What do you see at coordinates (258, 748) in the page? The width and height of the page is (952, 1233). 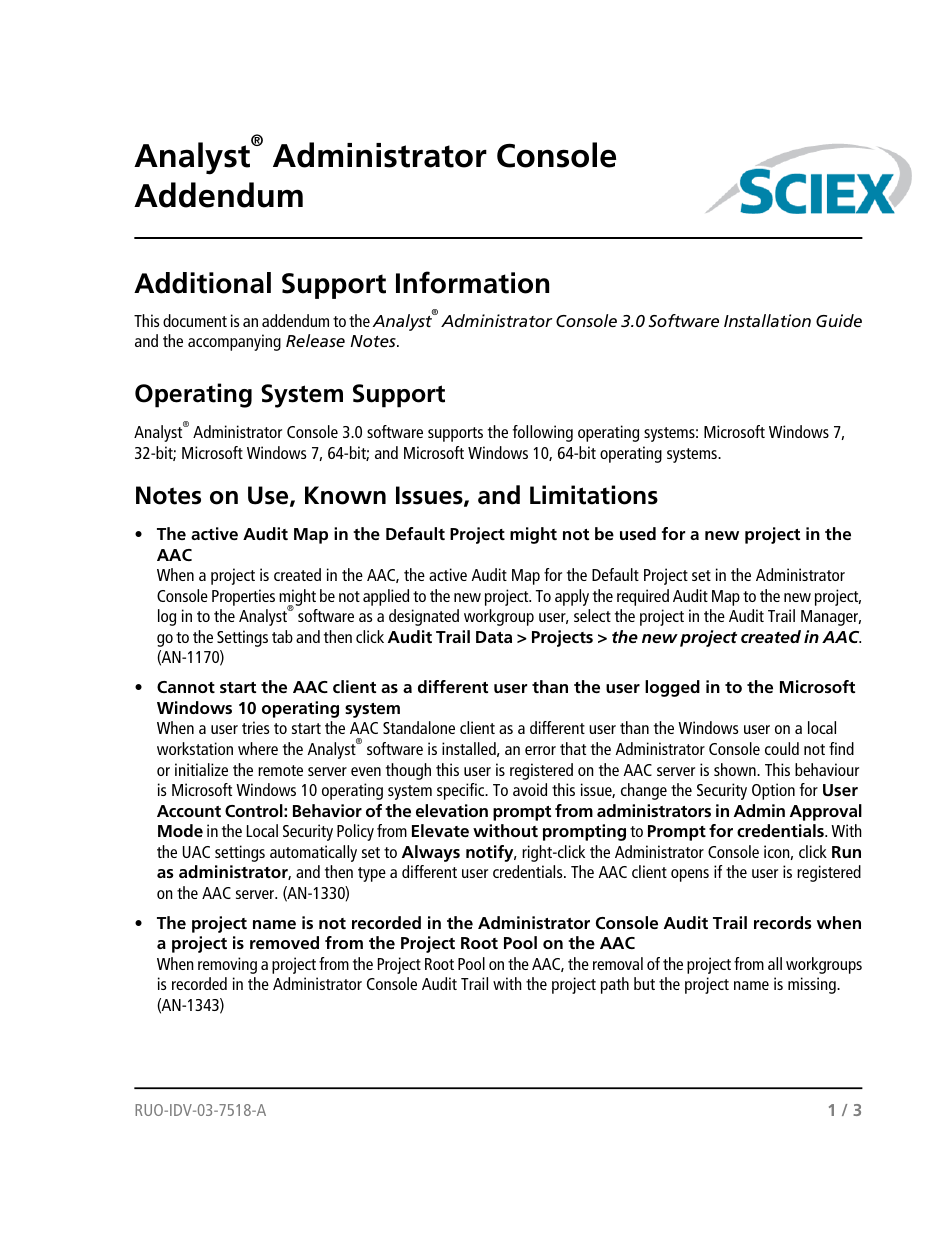 I see `where` at bounding box center [258, 748].
